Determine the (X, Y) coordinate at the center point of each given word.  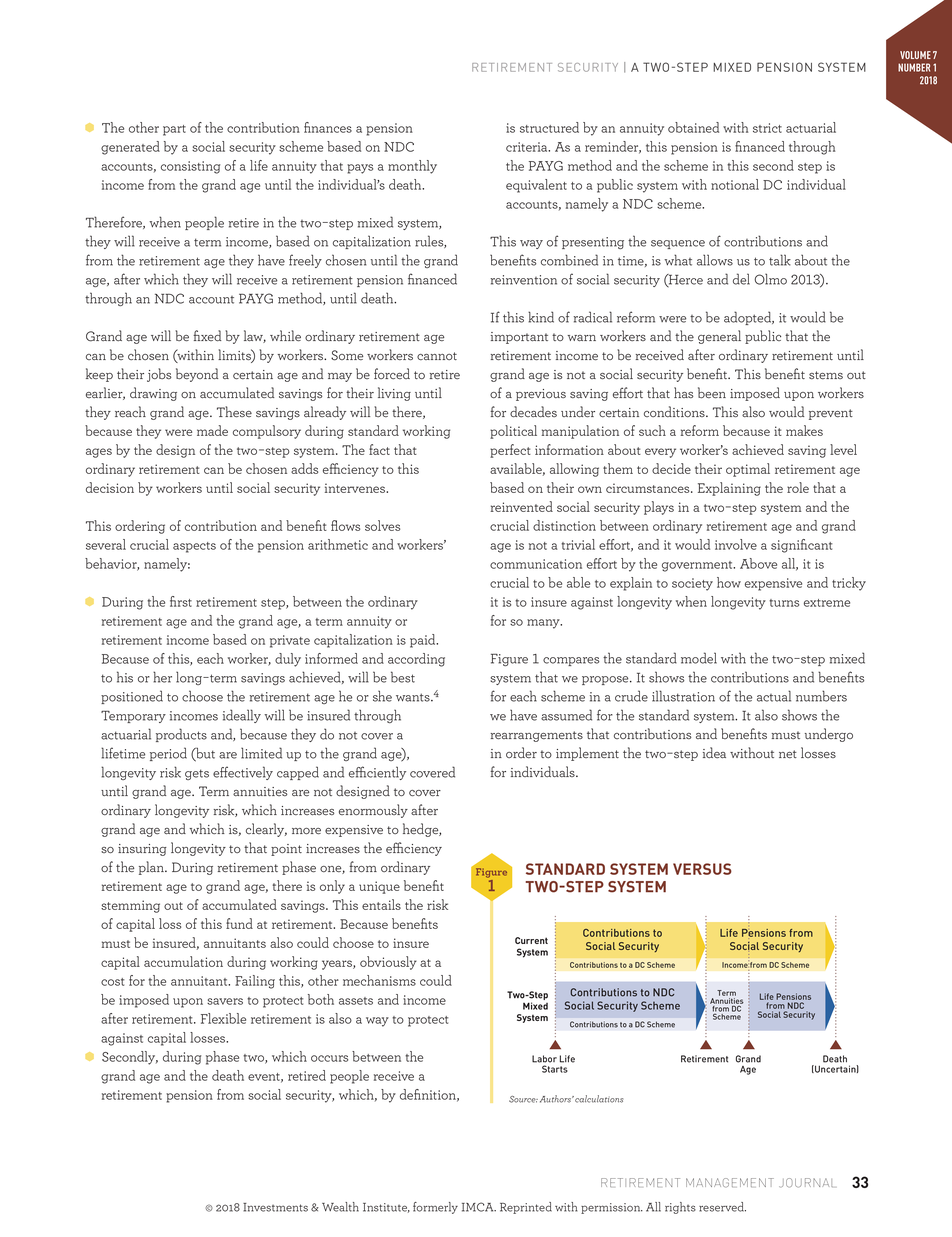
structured (549, 127)
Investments (275, 1207)
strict (767, 128)
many (544, 624)
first (181, 601)
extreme (827, 603)
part (174, 130)
